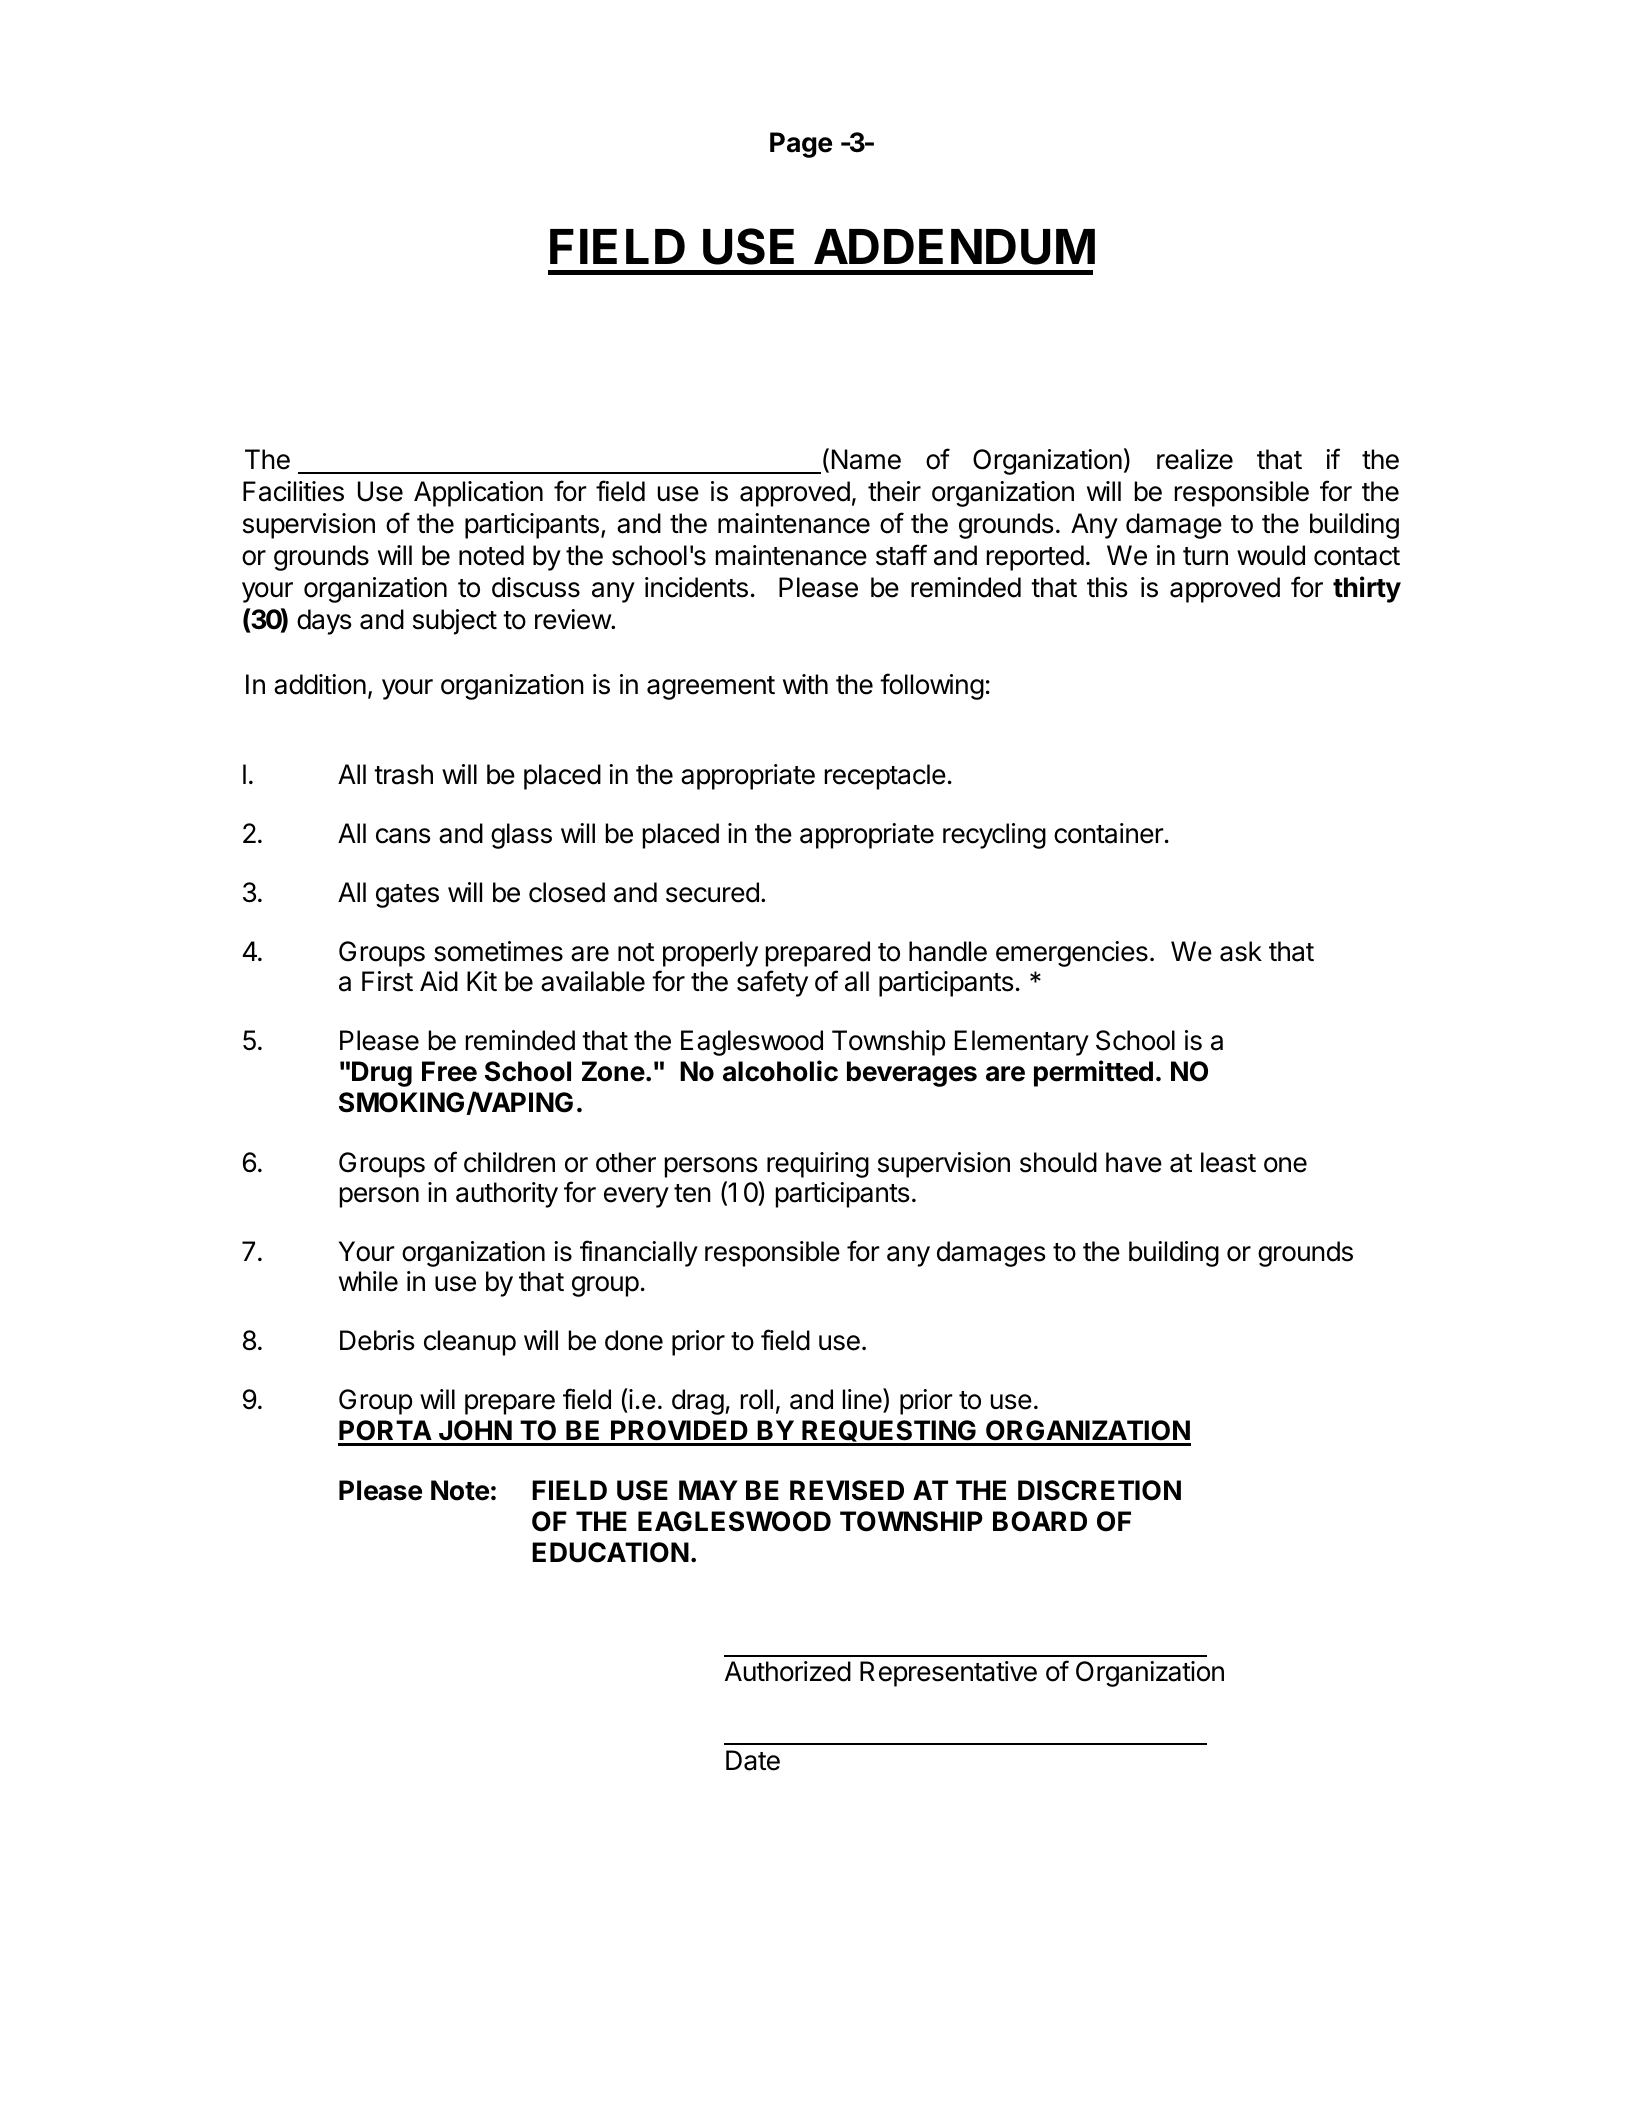 This screenshot has height=2123, width=1641. I want to click on Representative, so click(948, 1674).
